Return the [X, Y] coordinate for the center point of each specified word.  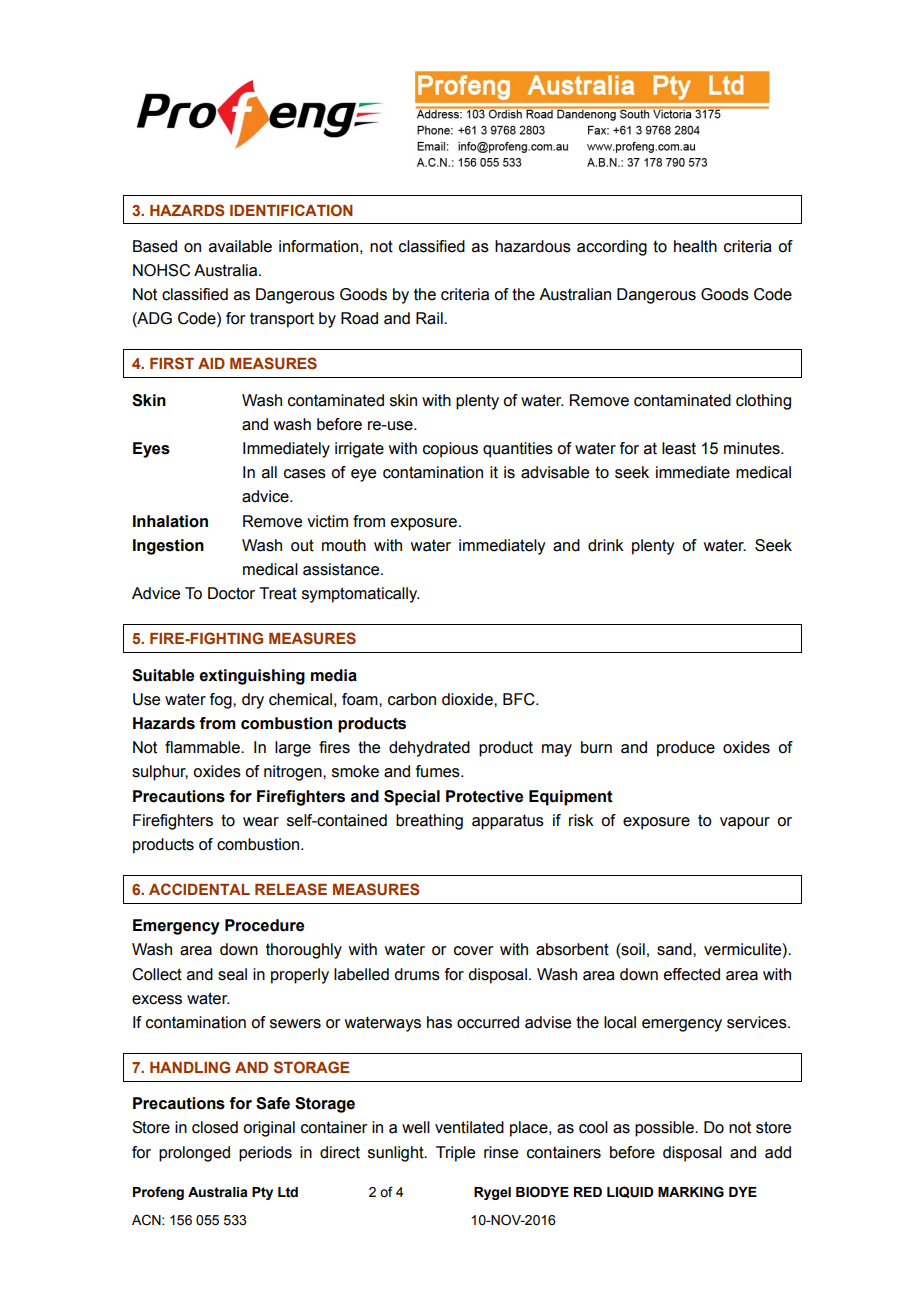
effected [692, 974]
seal [232, 974]
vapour [745, 823]
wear [261, 822]
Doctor [231, 593]
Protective [484, 796]
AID [211, 363]
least [679, 448]
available [240, 246]
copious [450, 450]
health [695, 246]
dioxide [468, 699]
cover [474, 951]
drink [606, 545]
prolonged [194, 1154]
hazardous [533, 246]
